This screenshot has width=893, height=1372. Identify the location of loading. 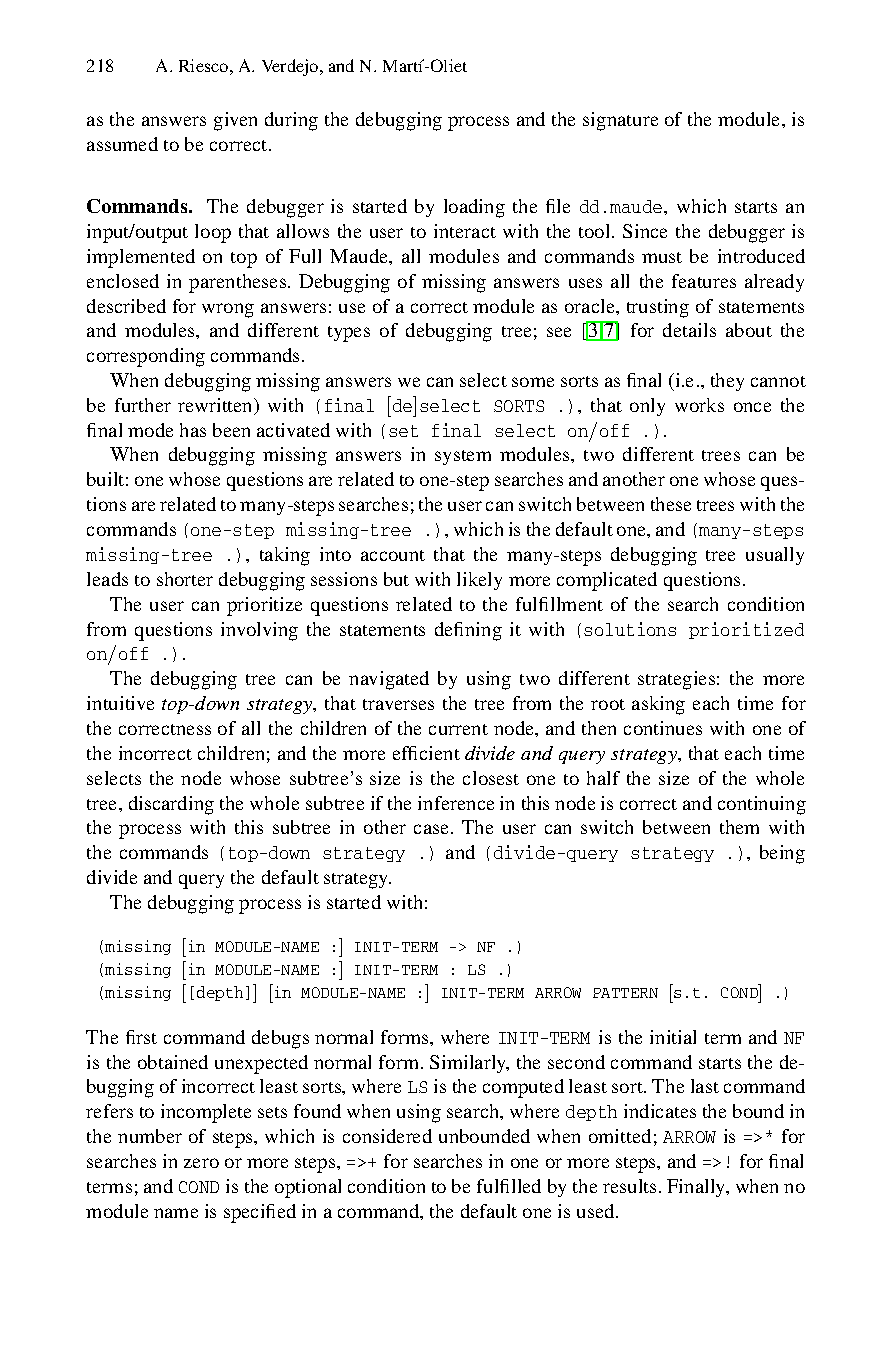
(474, 208).
